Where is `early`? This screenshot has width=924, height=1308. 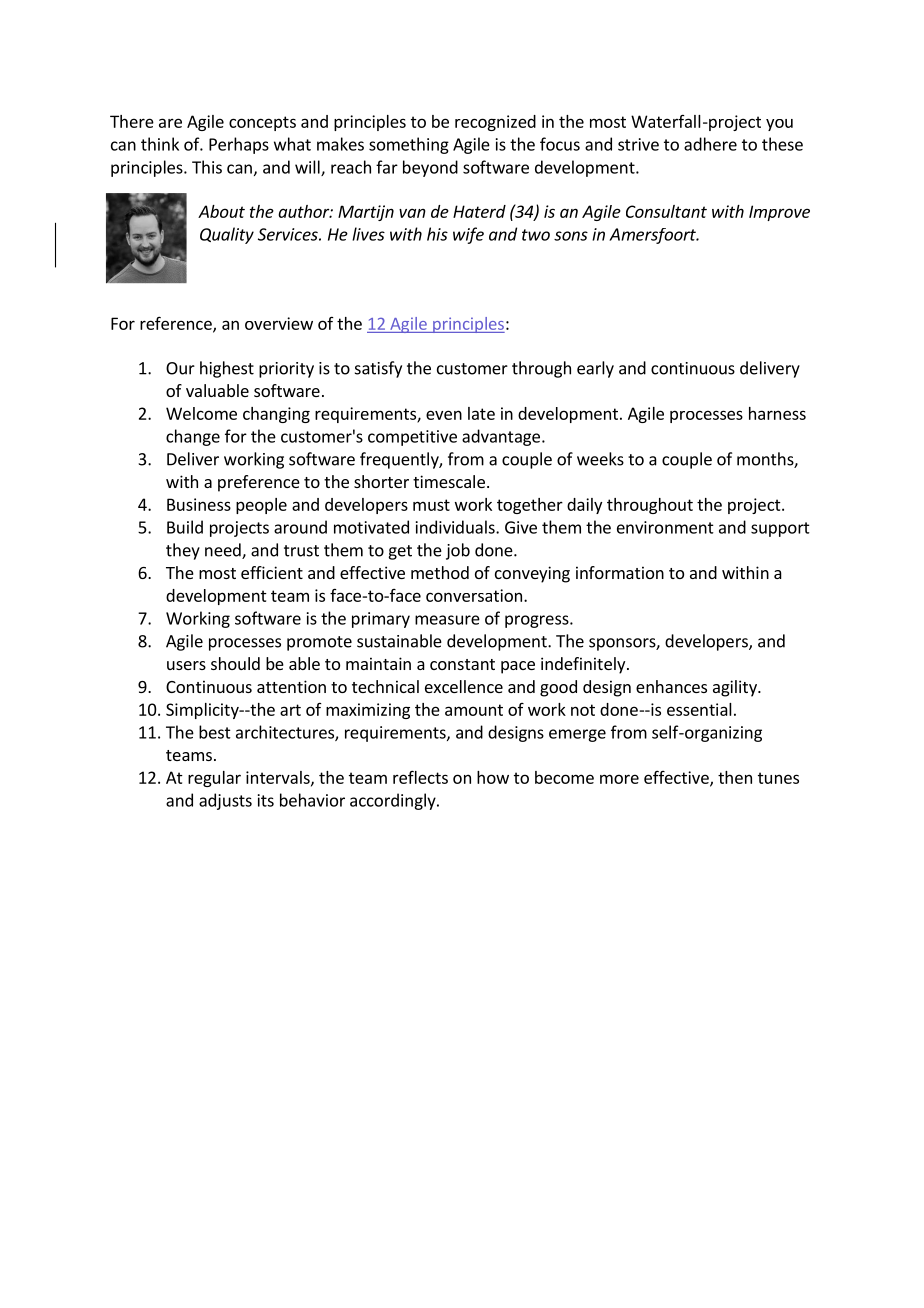
early is located at coordinates (595, 369).
